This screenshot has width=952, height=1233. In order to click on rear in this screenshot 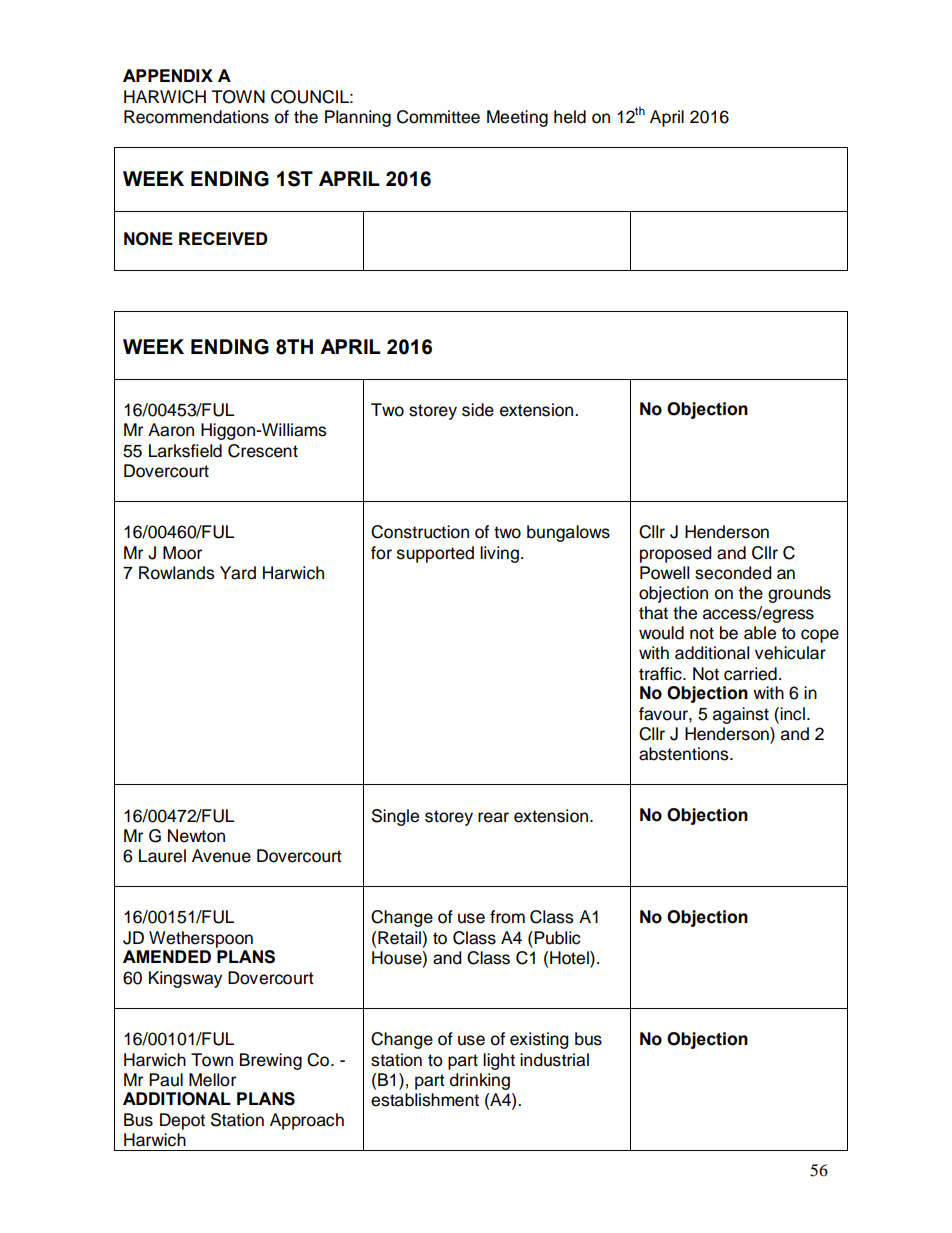, I will do `click(493, 817)`.
